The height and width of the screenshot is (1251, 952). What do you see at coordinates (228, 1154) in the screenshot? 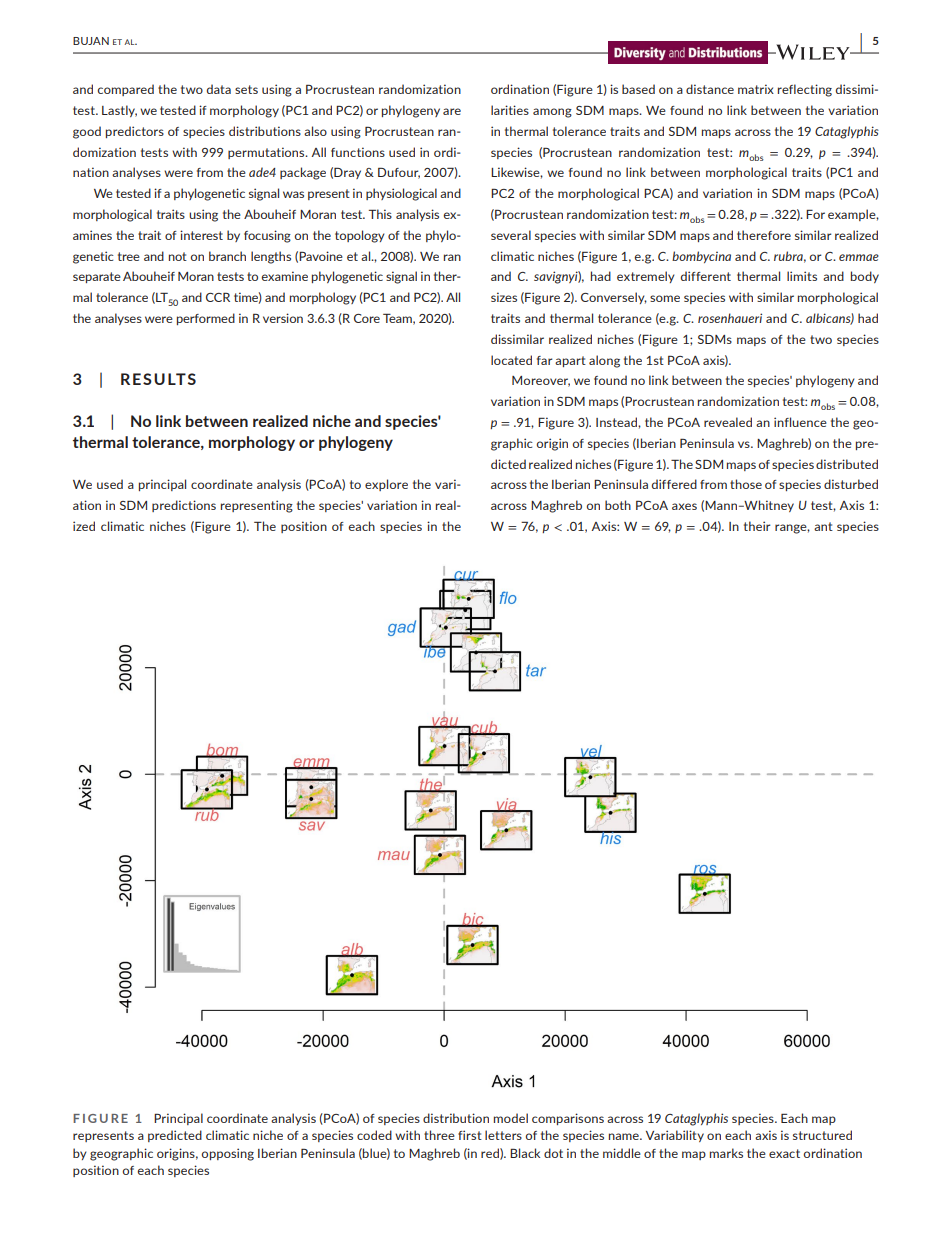
I see `opposing` at bounding box center [228, 1154].
